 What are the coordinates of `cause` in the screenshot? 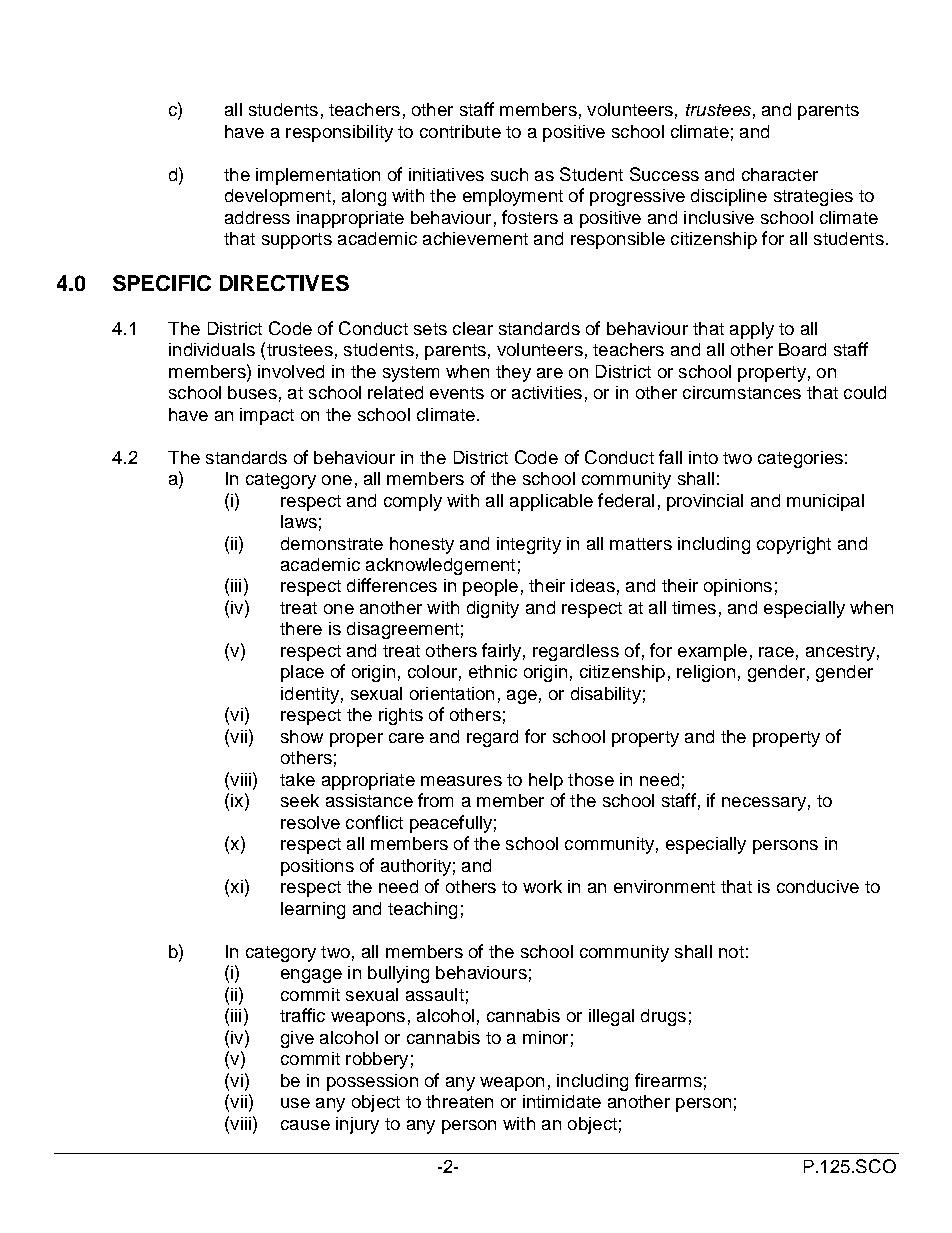 It's located at (305, 1125).
